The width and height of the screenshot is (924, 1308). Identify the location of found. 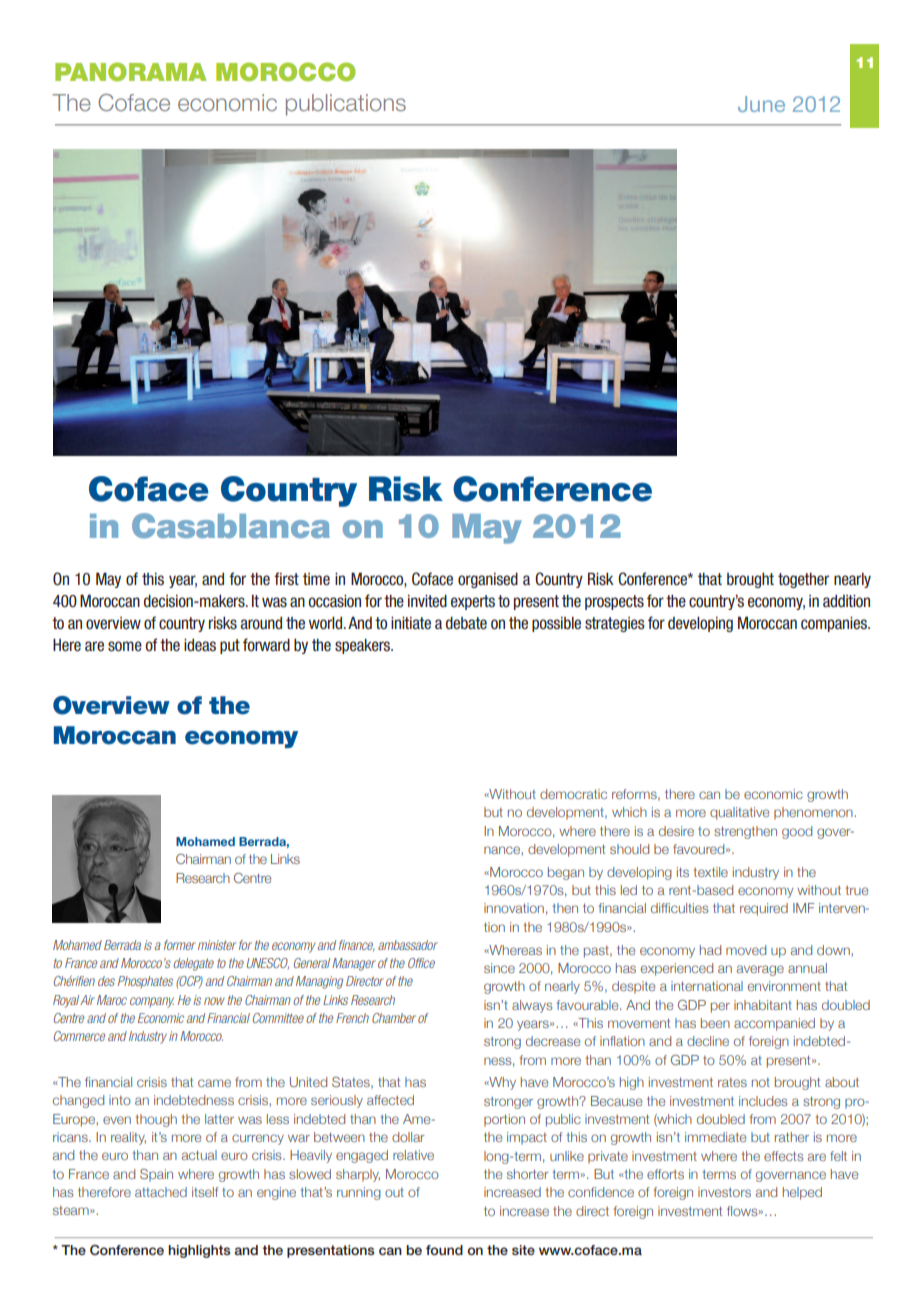
(444, 1250).
